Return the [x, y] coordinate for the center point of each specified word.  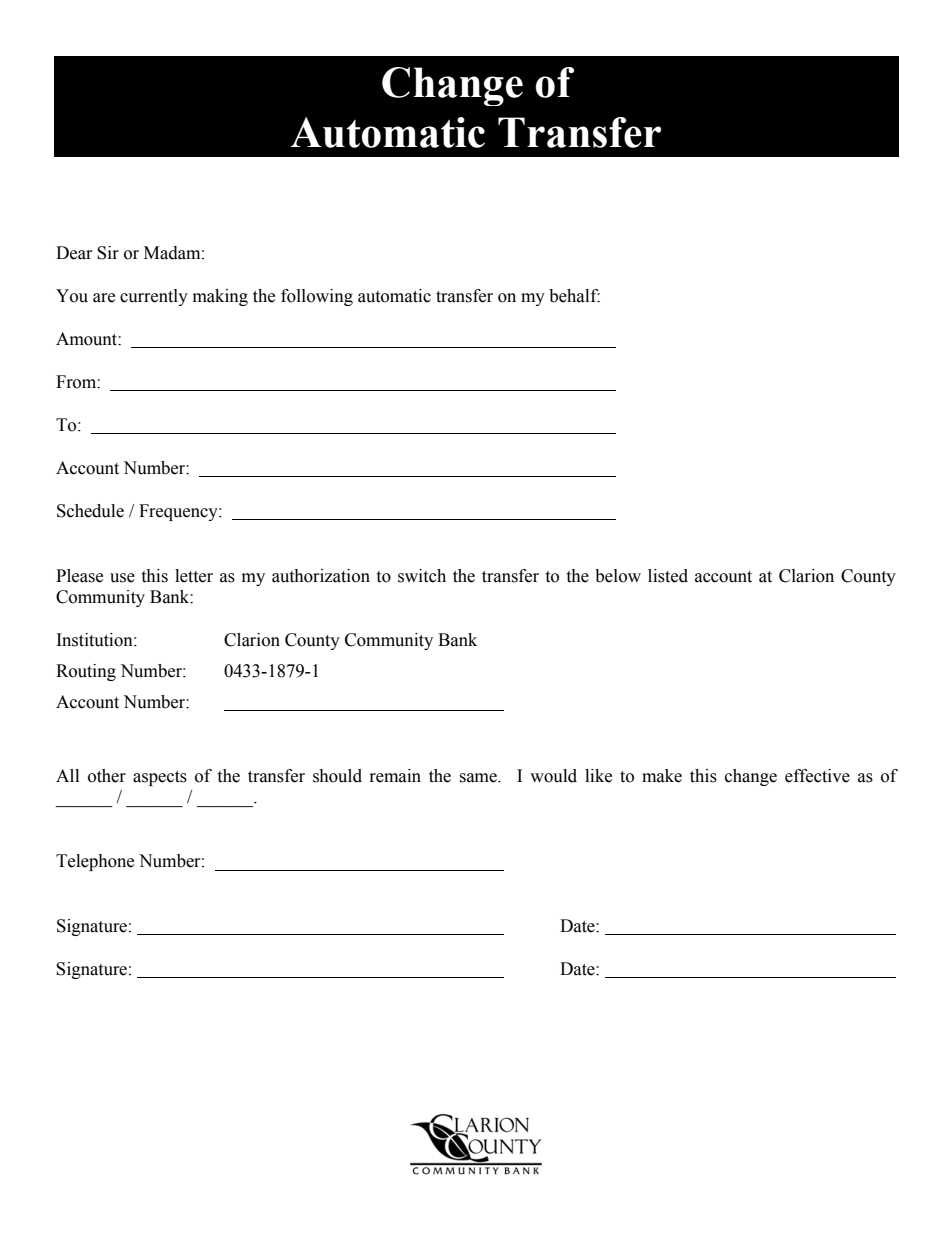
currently [154, 297]
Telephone [95, 862]
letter [194, 576]
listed [668, 576]
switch [422, 576]
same [479, 778]
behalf [574, 296]
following [317, 297]
